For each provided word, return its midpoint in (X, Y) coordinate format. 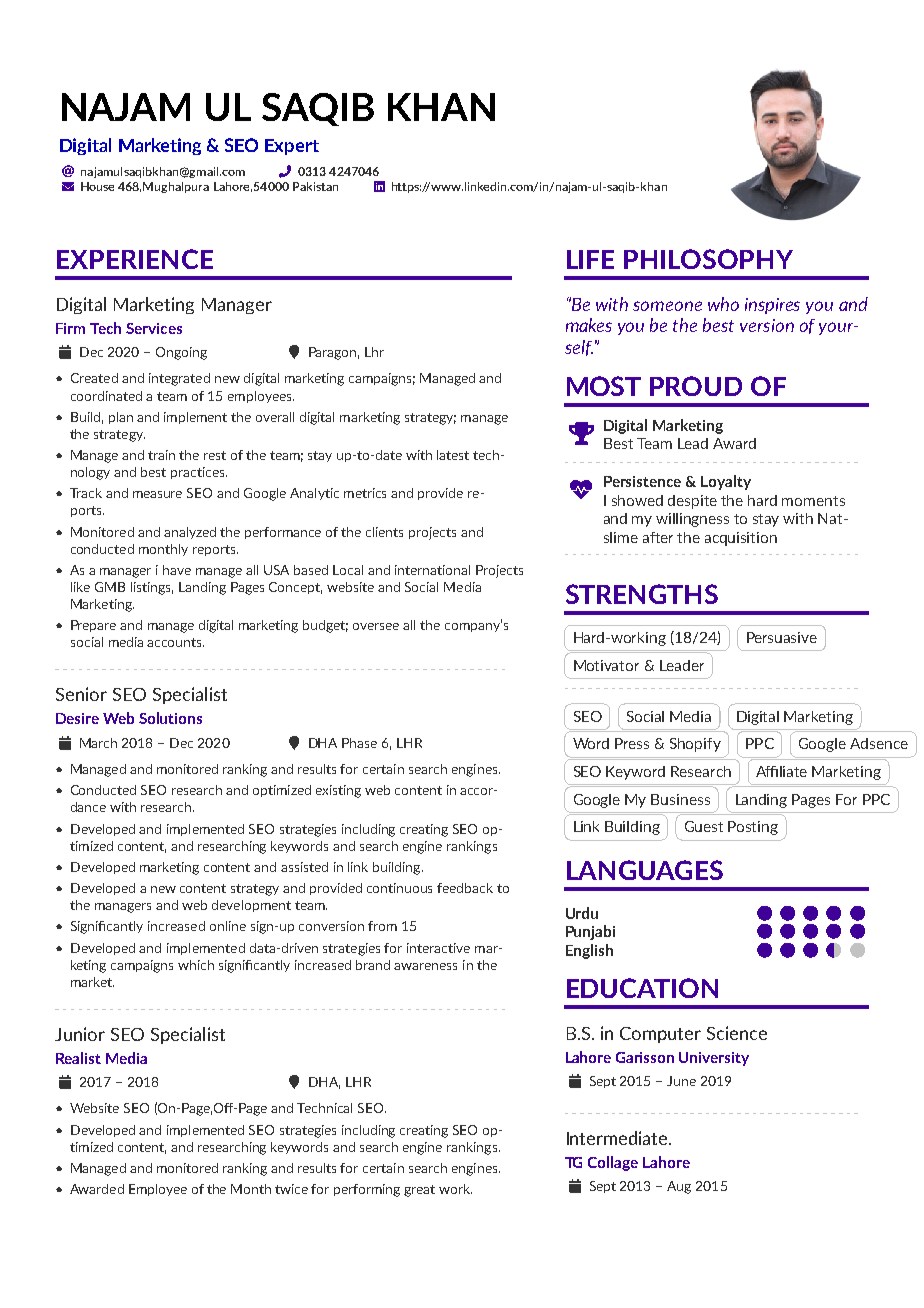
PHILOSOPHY (708, 259)
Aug (679, 1187)
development (251, 906)
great (419, 1191)
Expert (292, 147)
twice (291, 1189)
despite (692, 502)
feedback (465, 888)
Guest (704, 826)
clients (384, 532)
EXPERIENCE (135, 259)
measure (157, 494)
